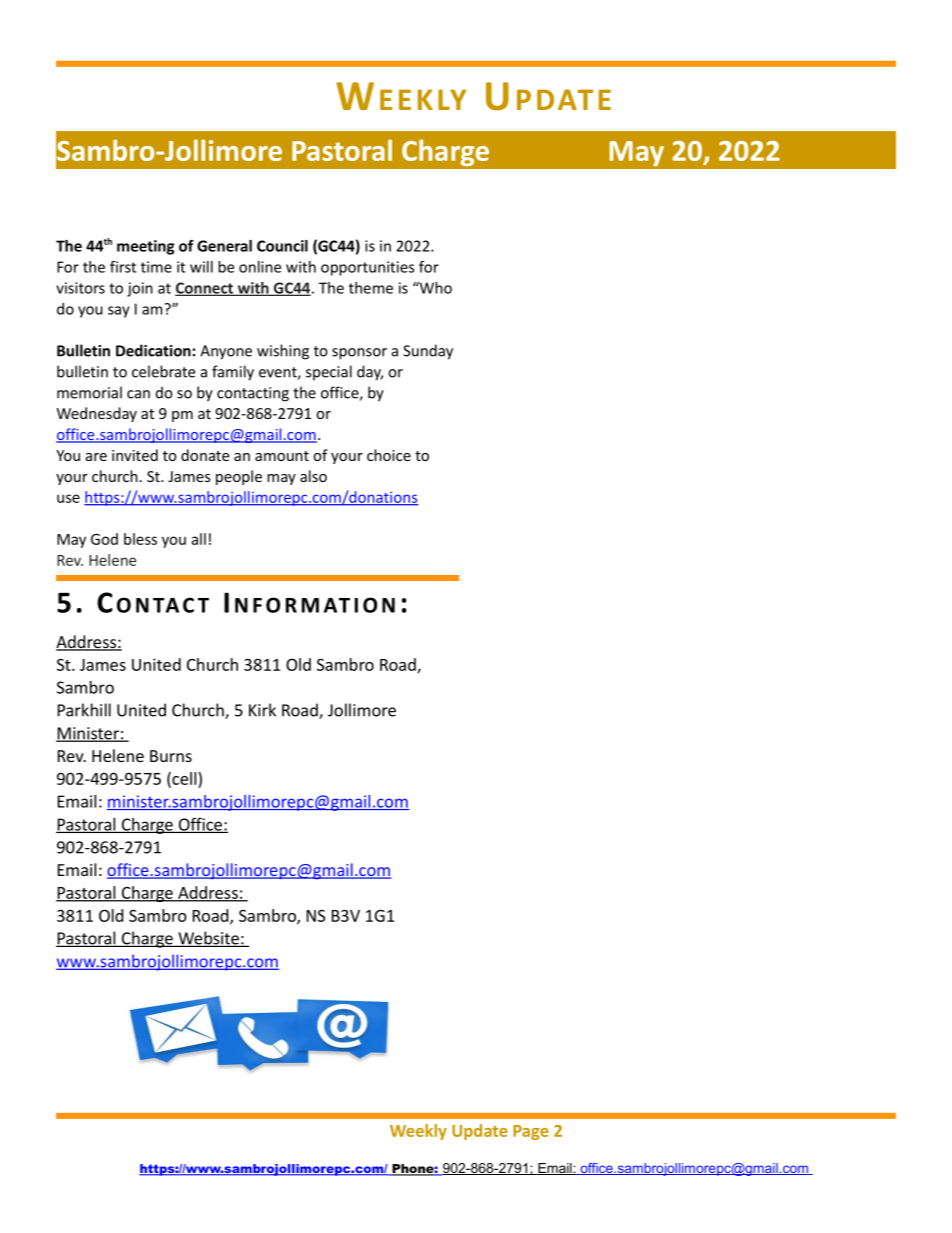 This screenshot has width=952, height=1233. What do you see at coordinates (389, 455) in the screenshot?
I see `choice` at bounding box center [389, 455].
